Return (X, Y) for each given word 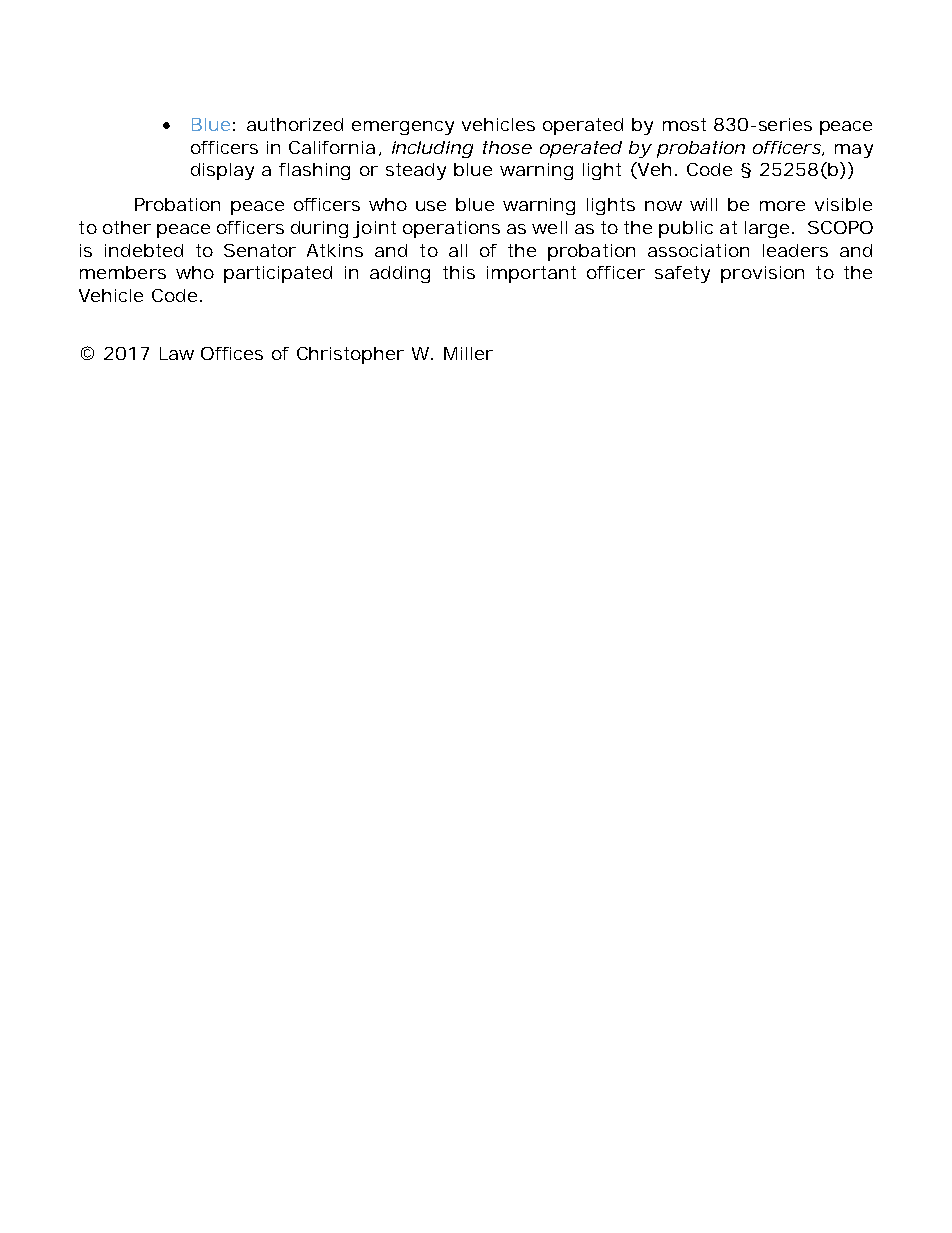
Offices (232, 353)
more (782, 206)
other (127, 227)
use (431, 206)
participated (278, 274)
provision (762, 274)
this (459, 272)
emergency (403, 128)
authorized (295, 124)
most (684, 124)
